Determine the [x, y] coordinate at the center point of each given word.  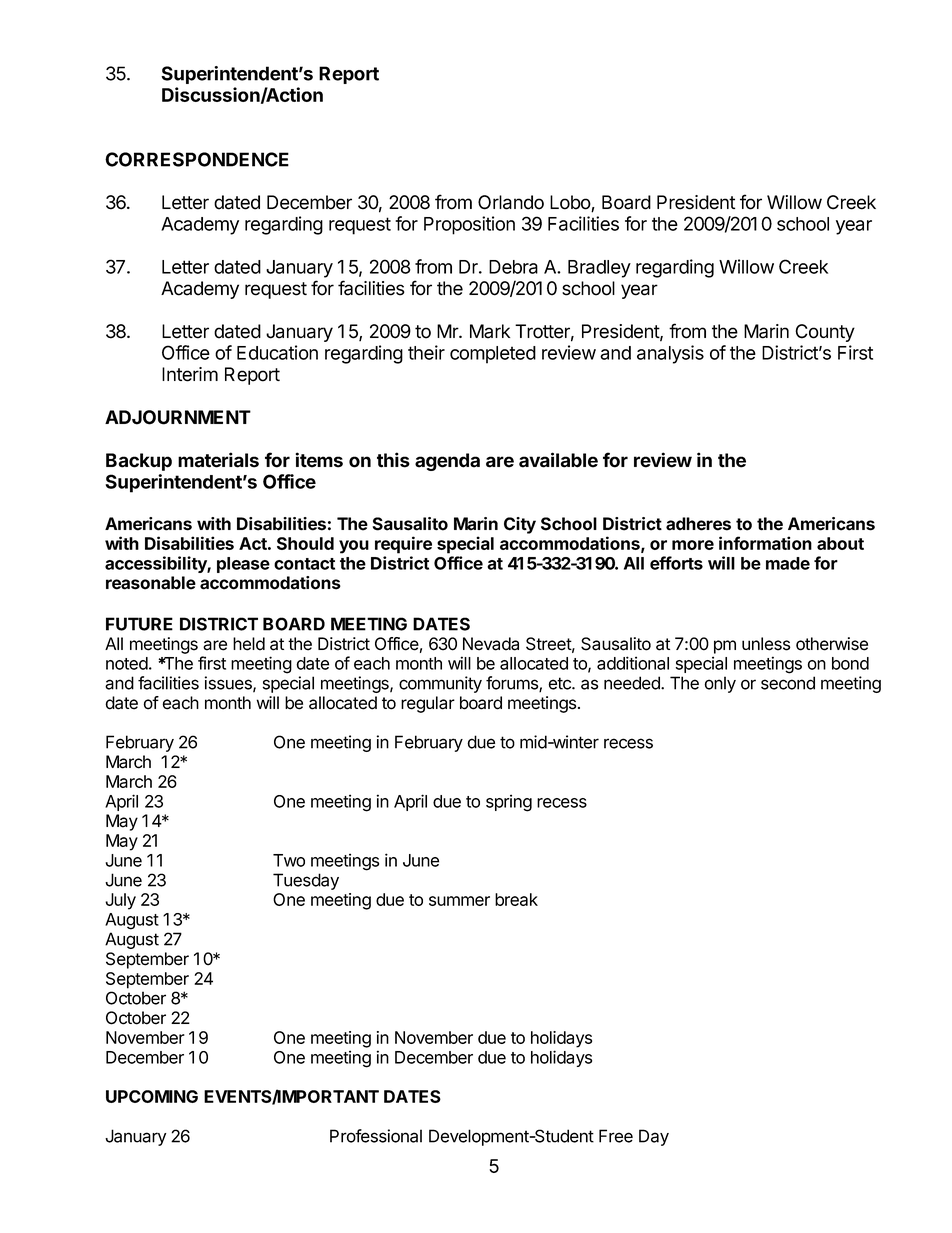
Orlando [511, 202]
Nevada [491, 644]
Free [616, 1136]
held [249, 644]
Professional [376, 1136]
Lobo [571, 203]
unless [766, 644]
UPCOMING [152, 1096]
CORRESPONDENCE [197, 159]
